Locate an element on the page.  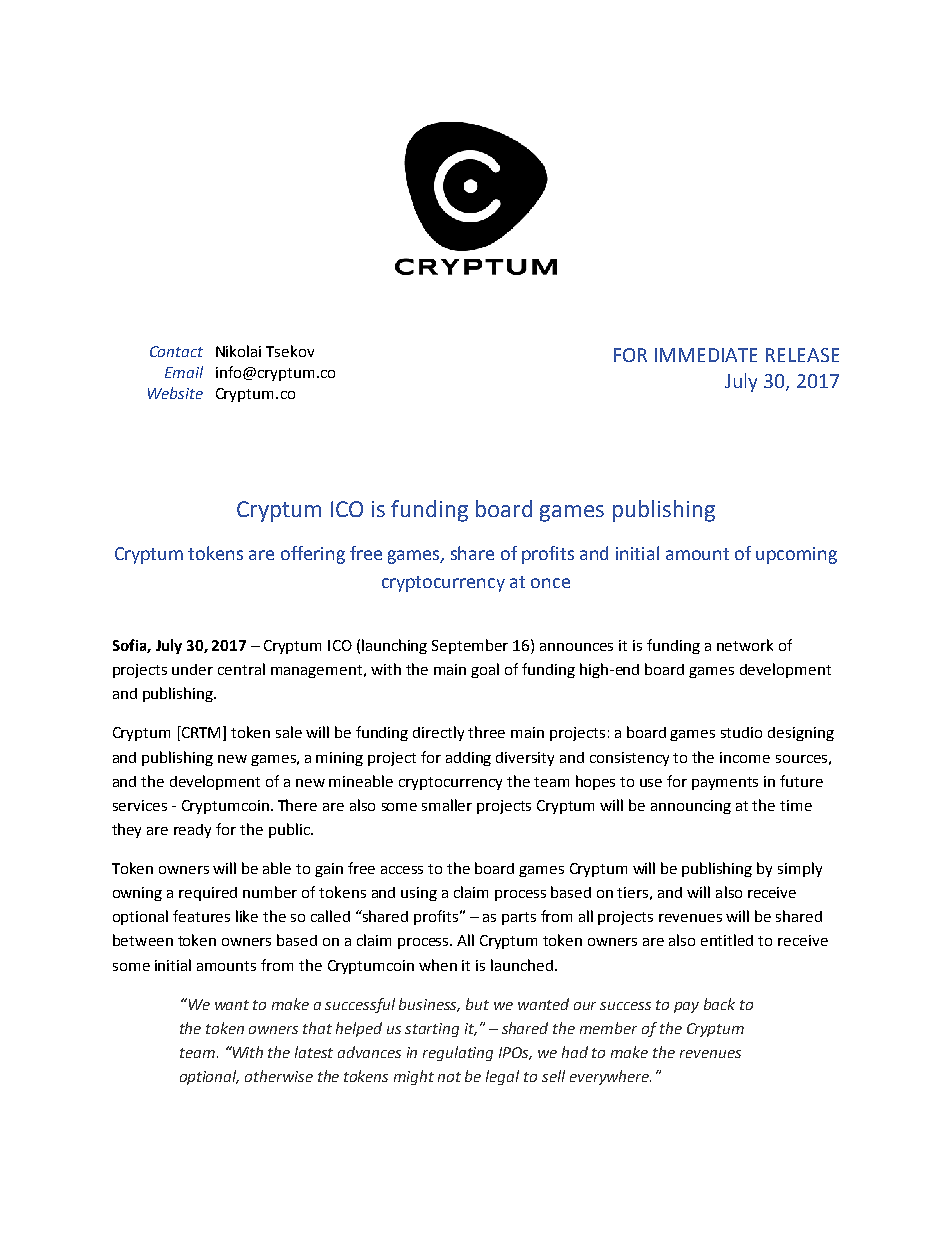
otherwise is located at coordinates (279, 1076).
